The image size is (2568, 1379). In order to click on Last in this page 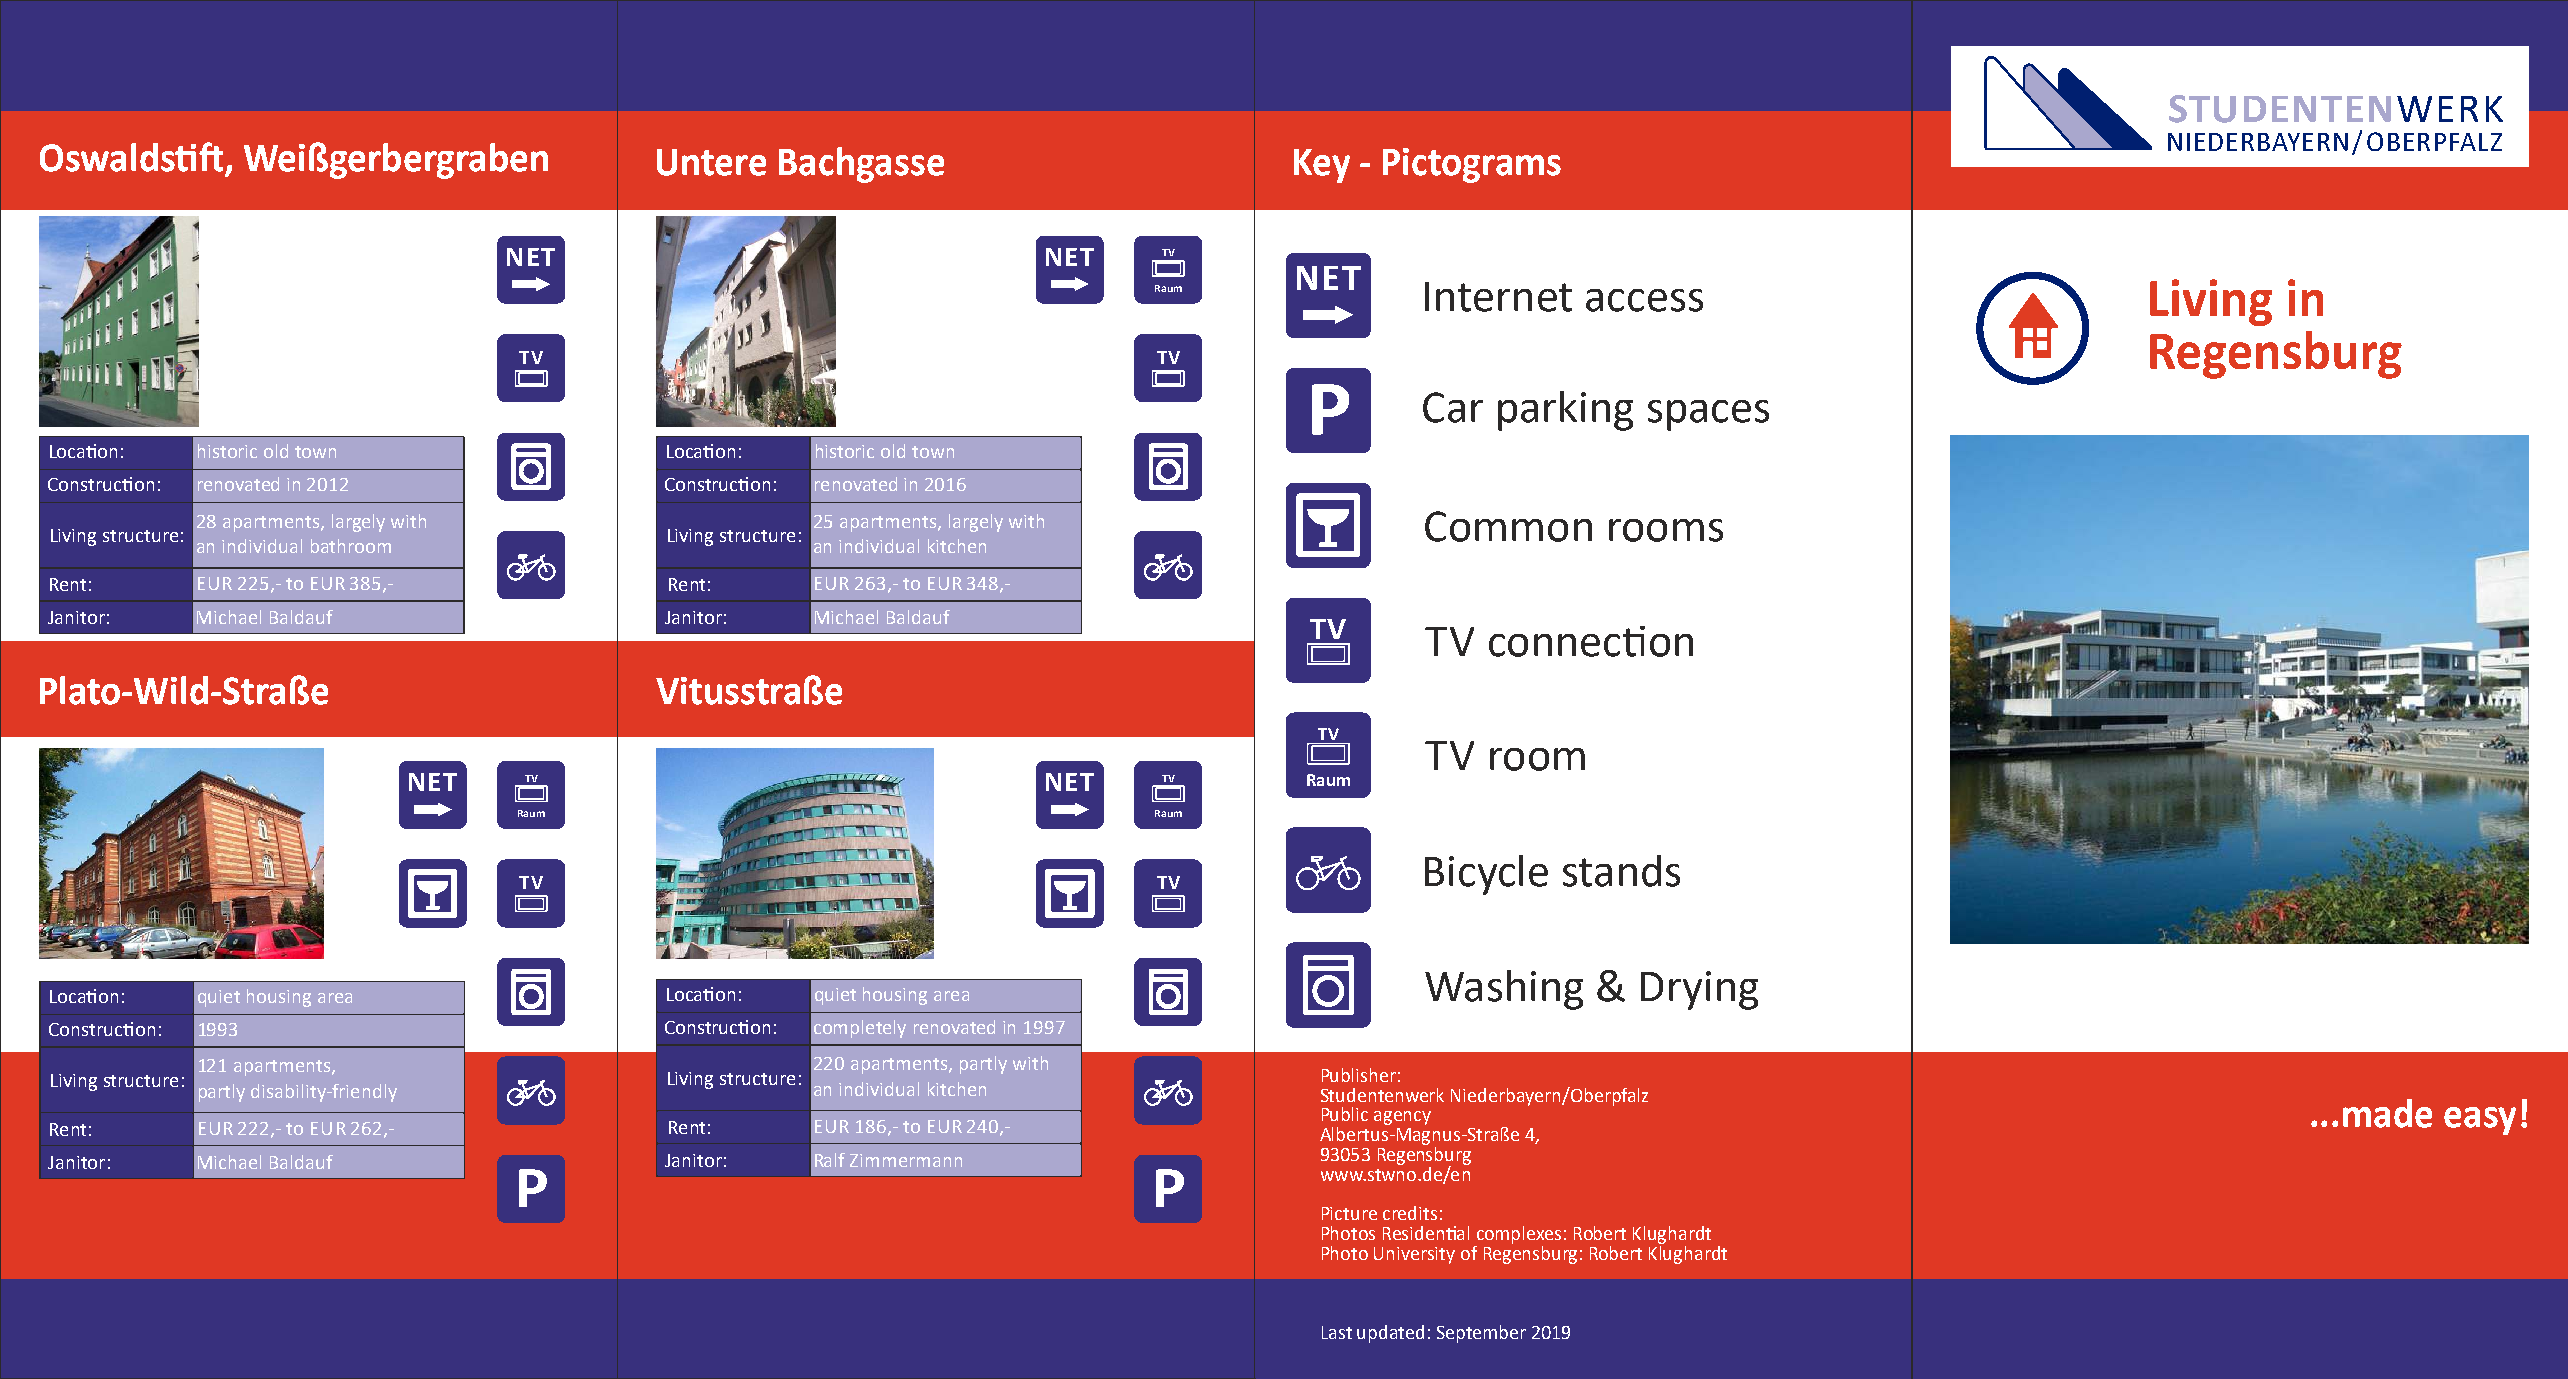, I will do `click(1337, 1332)`.
